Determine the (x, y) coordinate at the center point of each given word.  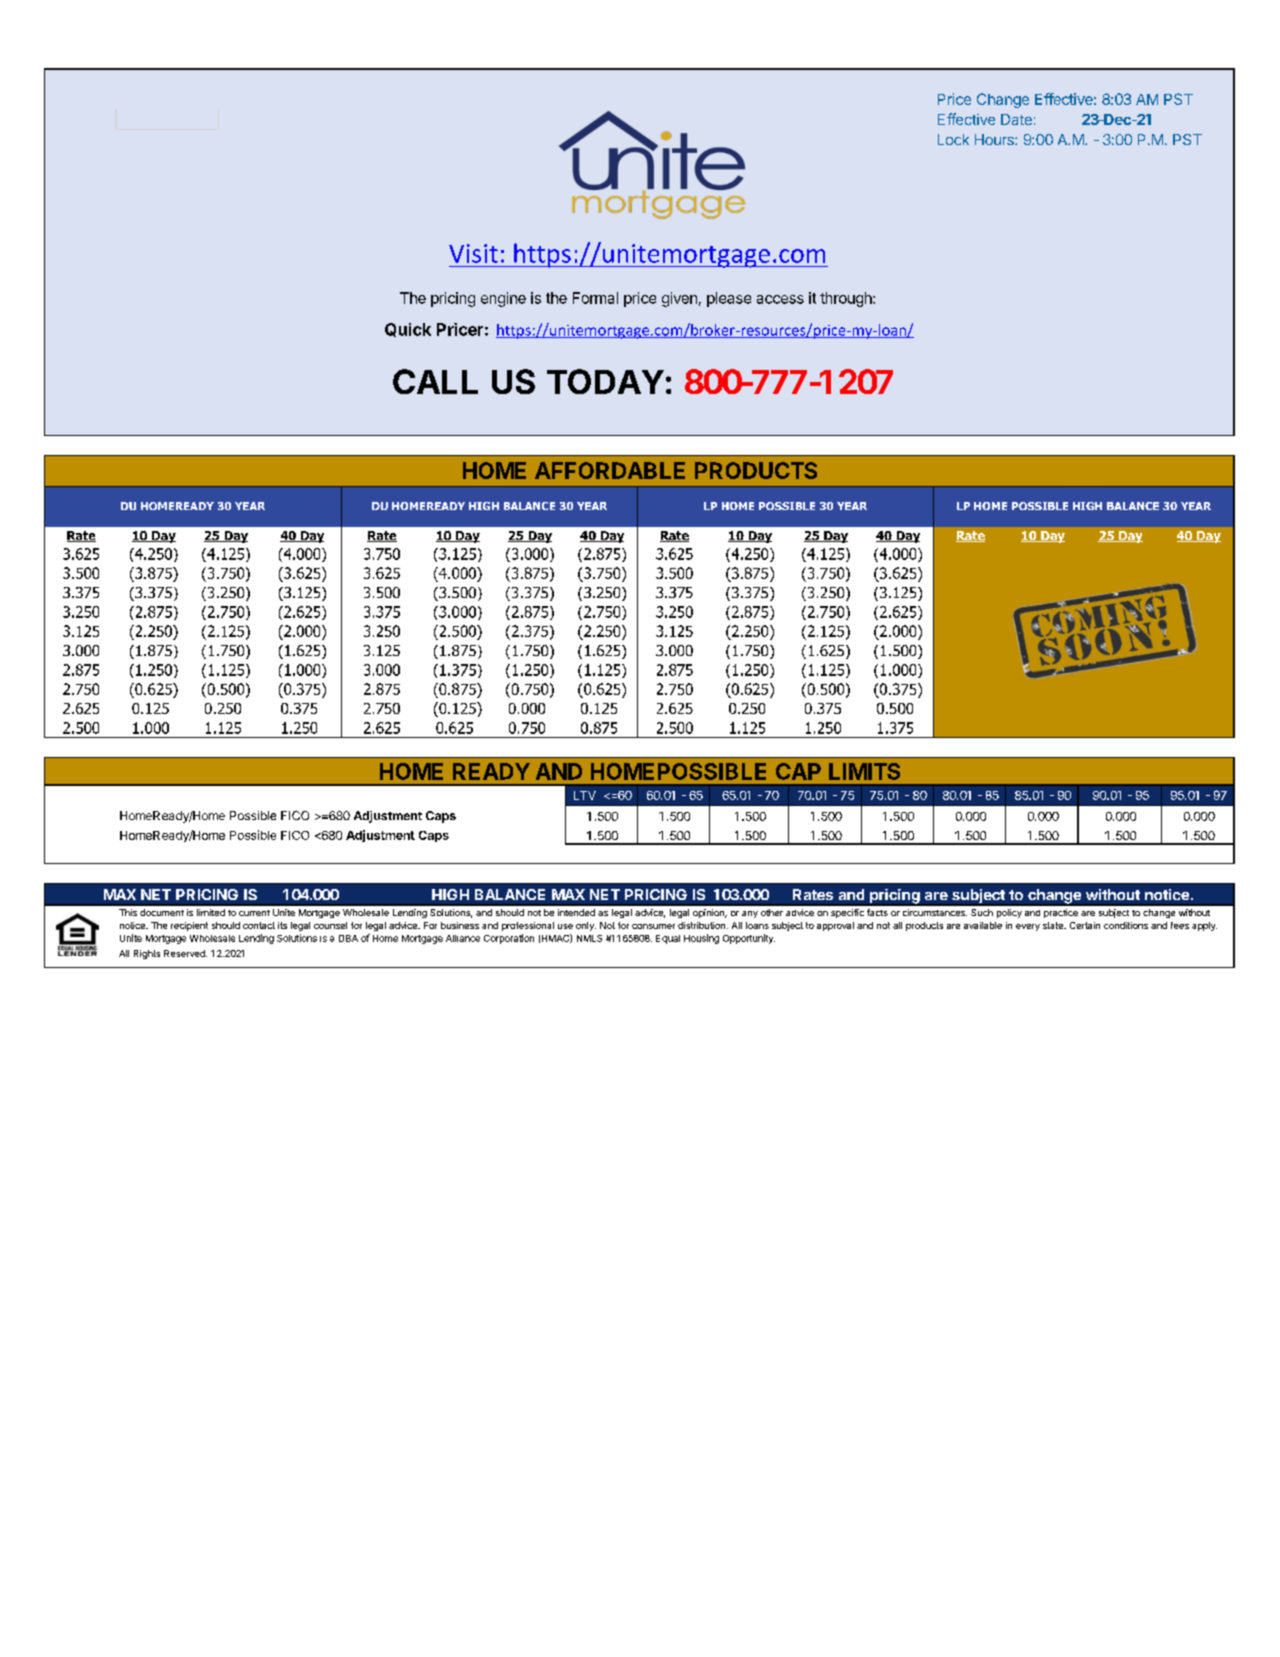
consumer (653, 926)
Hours (995, 139)
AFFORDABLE (610, 470)
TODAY (605, 381)
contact (259, 925)
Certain (1085, 925)
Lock (953, 139)
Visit (473, 253)
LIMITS (864, 771)
